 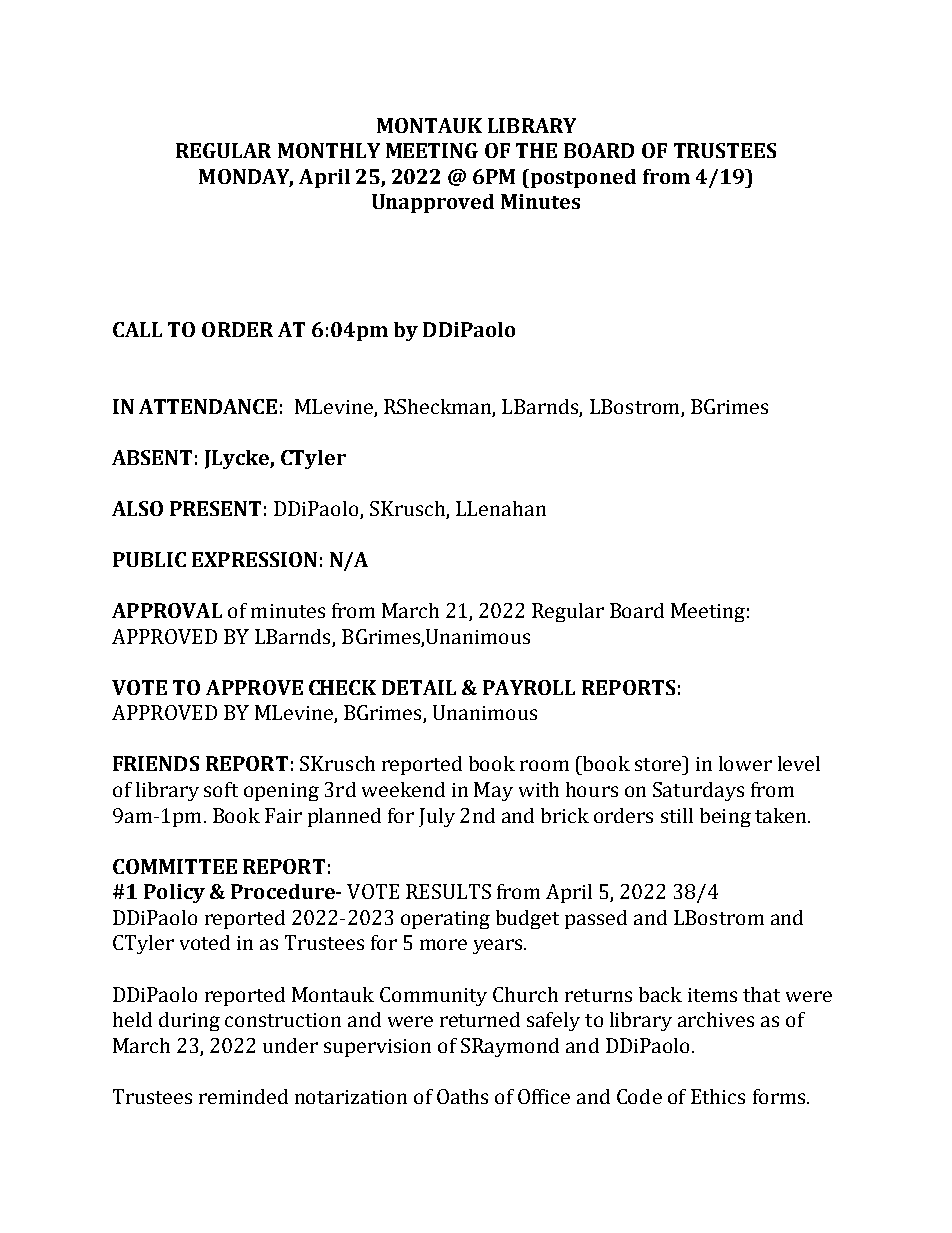 I want to click on reminded, so click(x=243, y=1096).
